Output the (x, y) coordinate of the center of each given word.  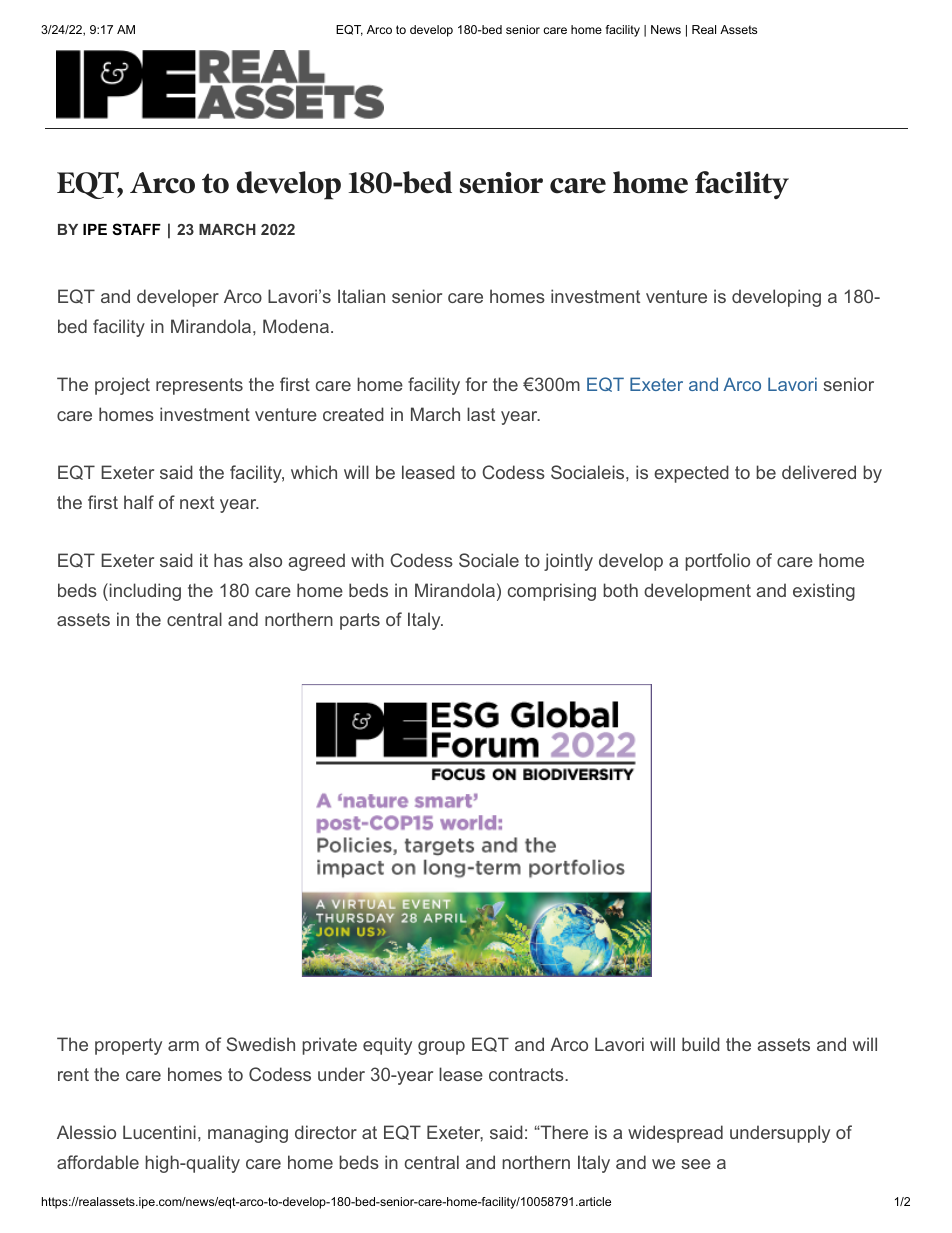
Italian (361, 296)
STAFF (136, 229)
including (144, 592)
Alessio (86, 1132)
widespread (675, 1134)
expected (691, 474)
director (326, 1132)
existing (824, 592)
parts (360, 621)
